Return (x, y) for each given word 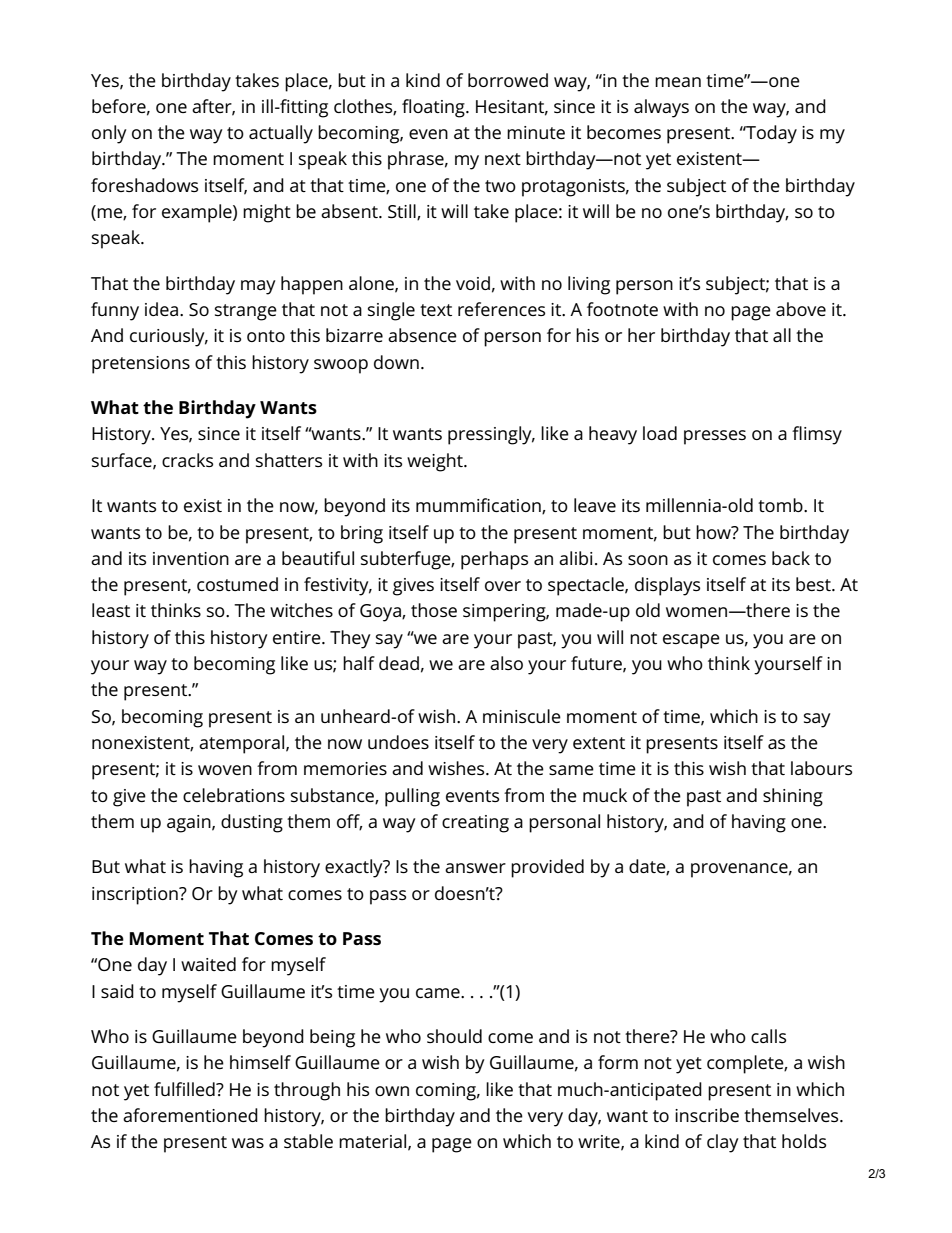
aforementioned (190, 1115)
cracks (187, 460)
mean (678, 82)
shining (793, 797)
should (454, 1036)
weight (436, 462)
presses (715, 437)
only (109, 134)
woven (225, 770)
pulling (412, 797)
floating (434, 108)
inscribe (707, 1115)
